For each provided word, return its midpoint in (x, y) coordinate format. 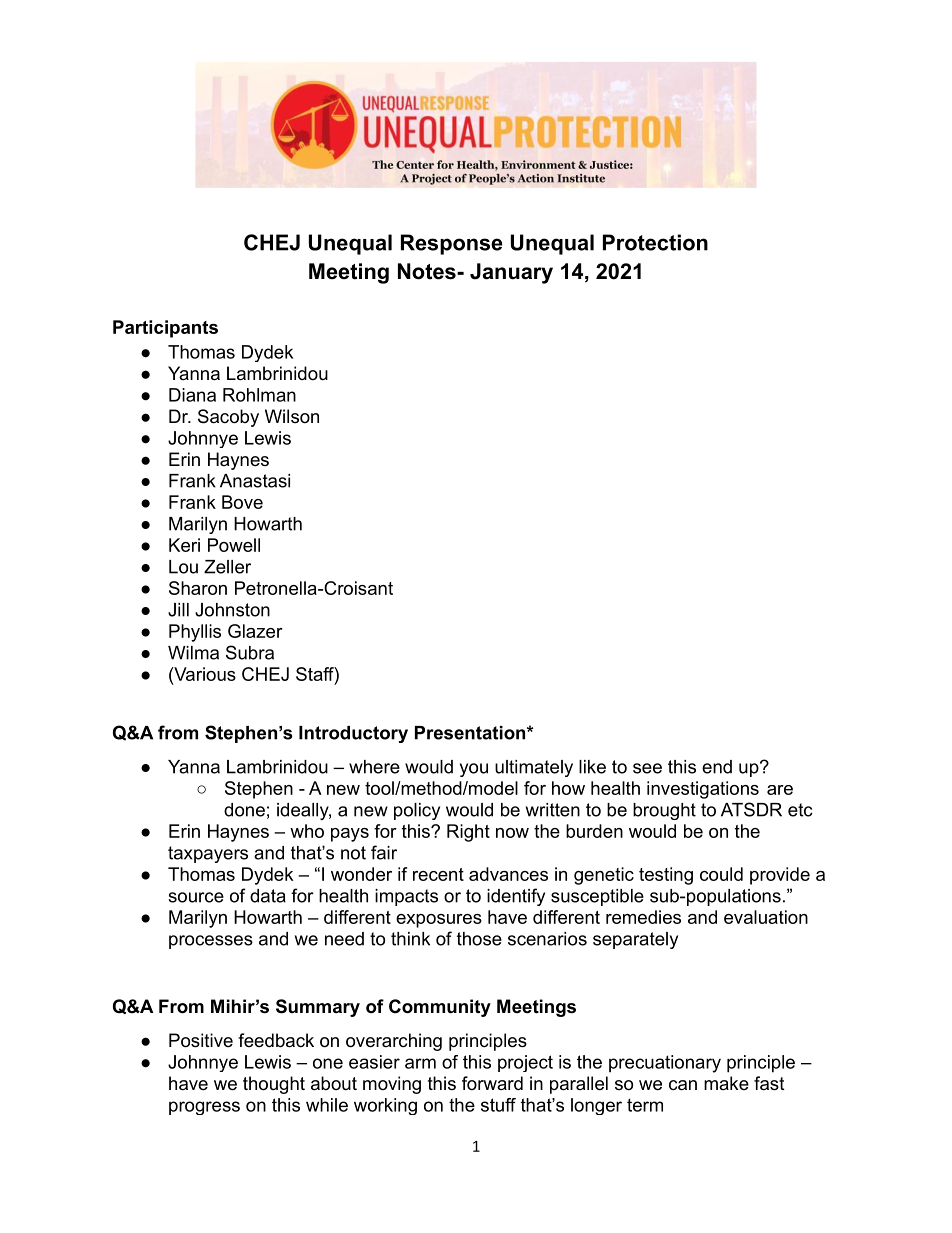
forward (492, 1083)
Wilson (292, 416)
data (268, 896)
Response (452, 244)
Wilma (193, 653)
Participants (165, 329)
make (726, 1083)
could (721, 874)
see (647, 768)
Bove (242, 502)
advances (508, 874)
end (717, 767)
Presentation (470, 733)
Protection (655, 242)
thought (274, 1085)
